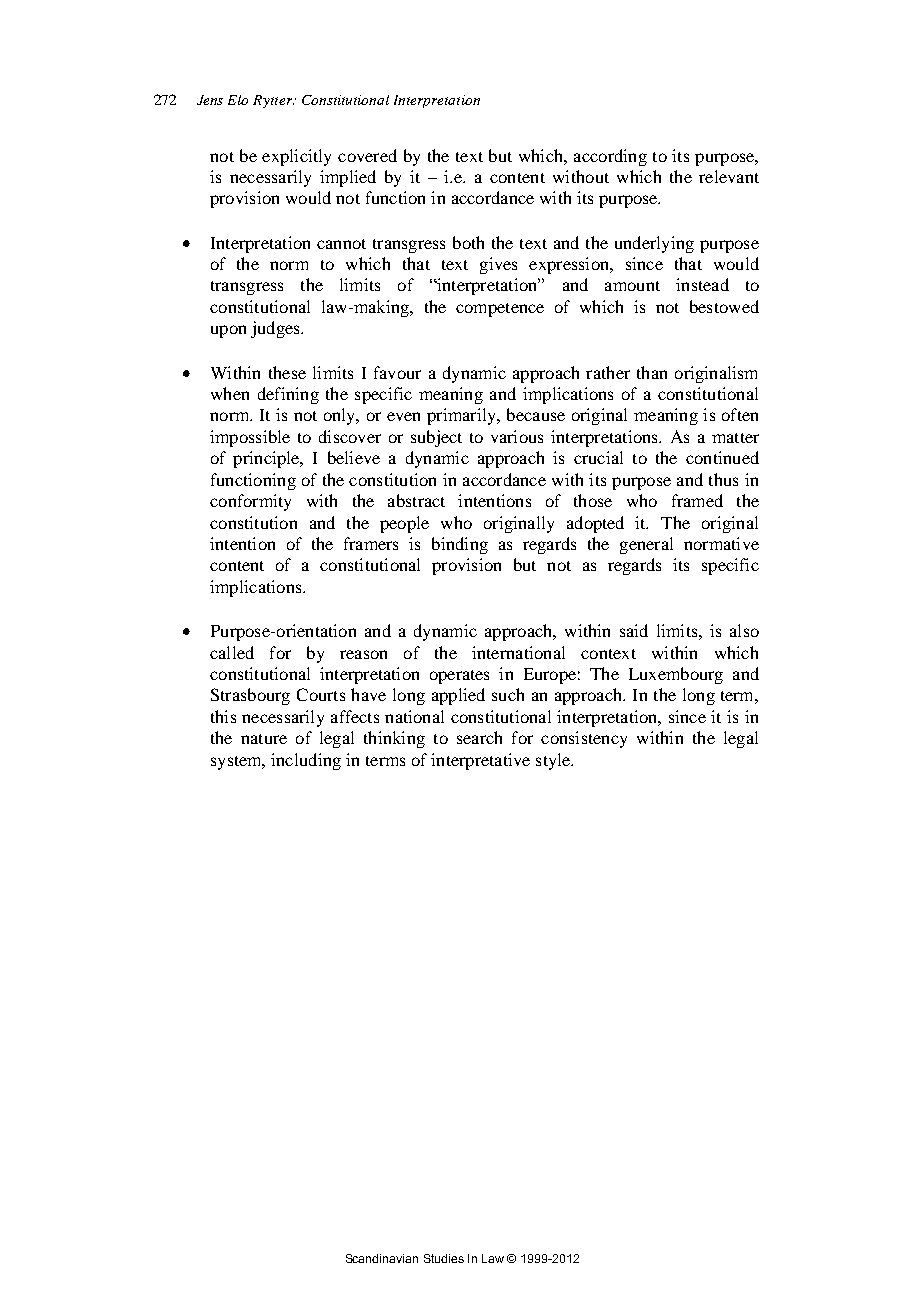 Image resolution: width=924 pixels, height=1308 pixels. What do you see at coordinates (554, 761) in the screenshot?
I see `style` at bounding box center [554, 761].
